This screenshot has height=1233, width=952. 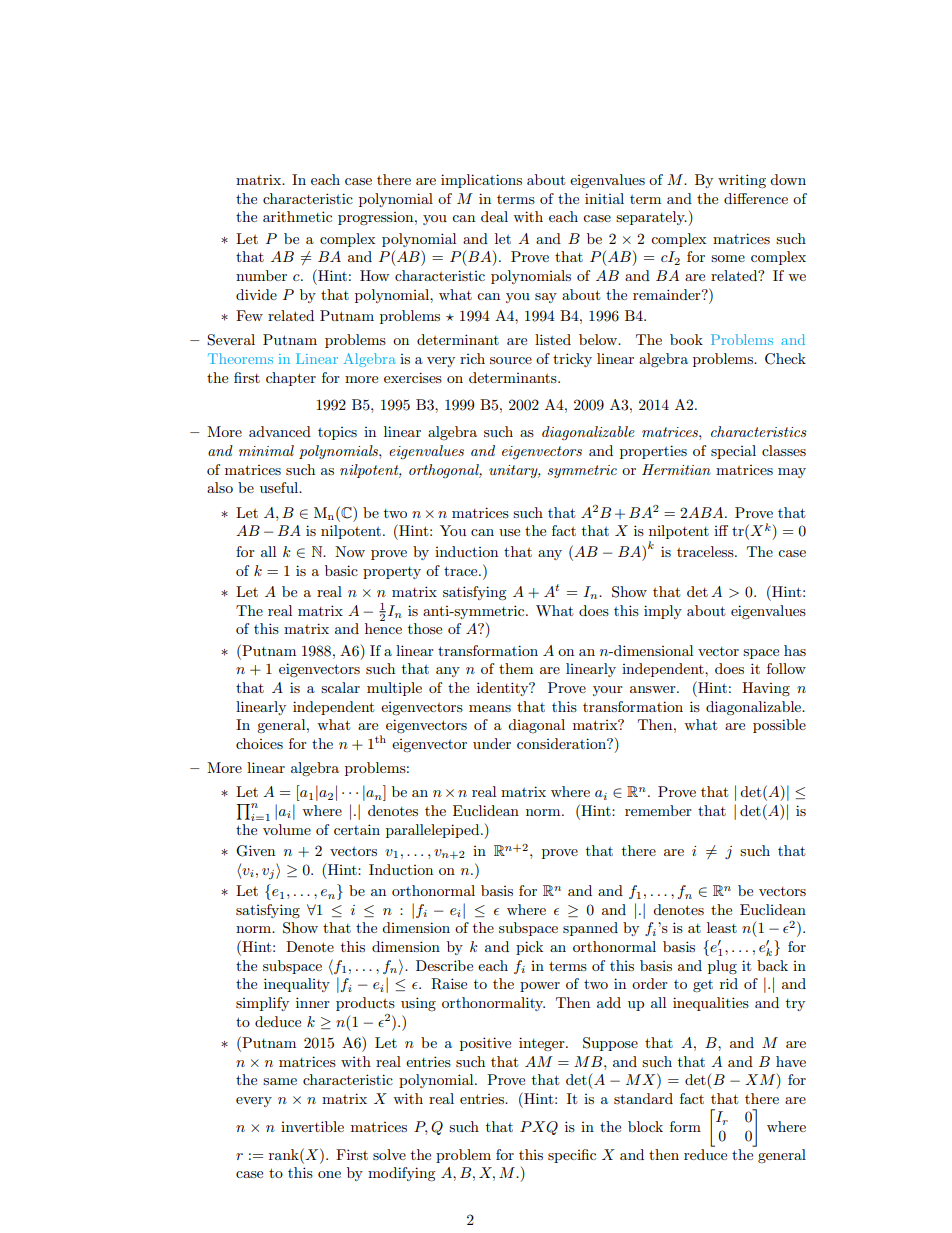 I want to click on remember, so click(x=658, y=810).
